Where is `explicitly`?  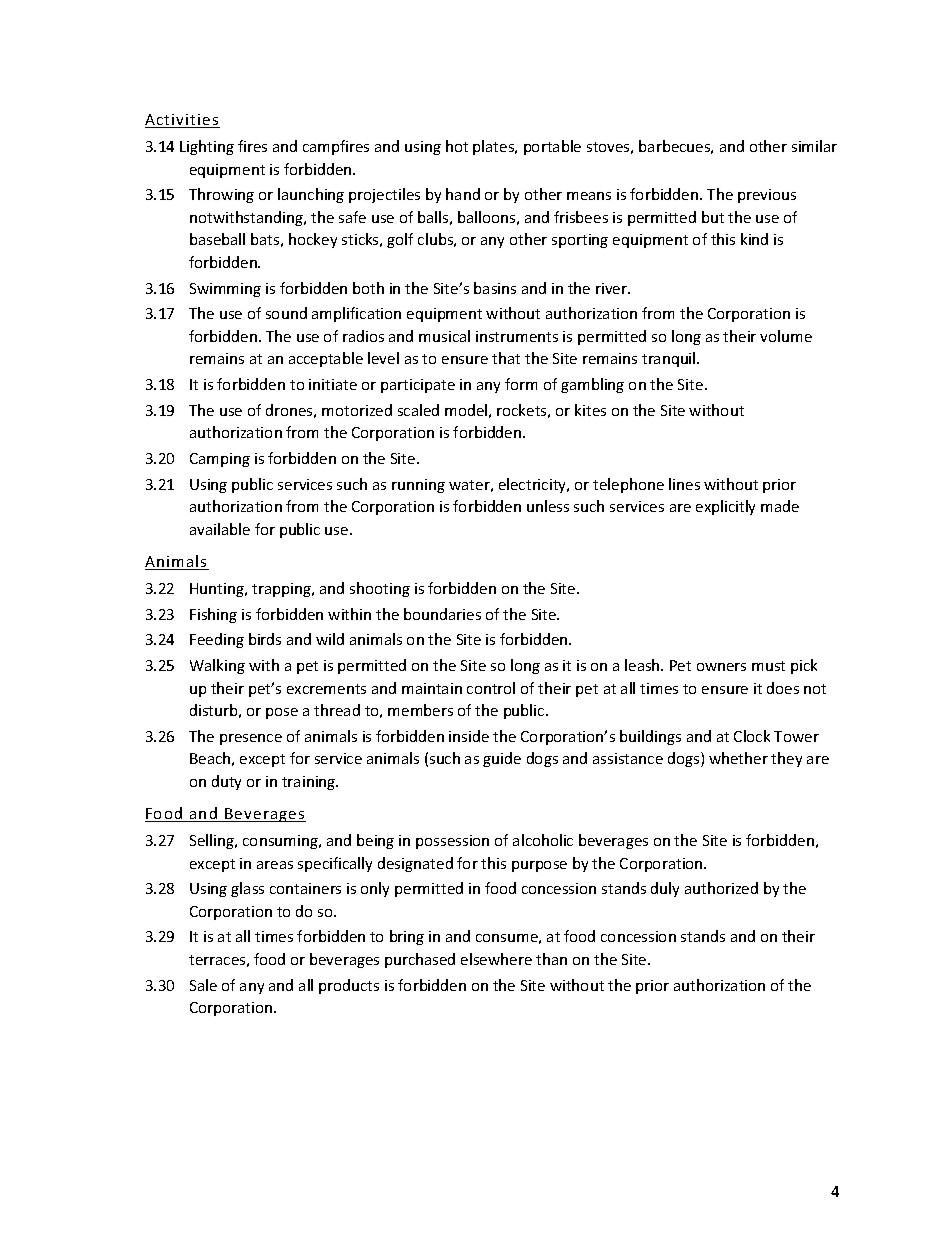
explicitly is located at coordinates (725, 507).
